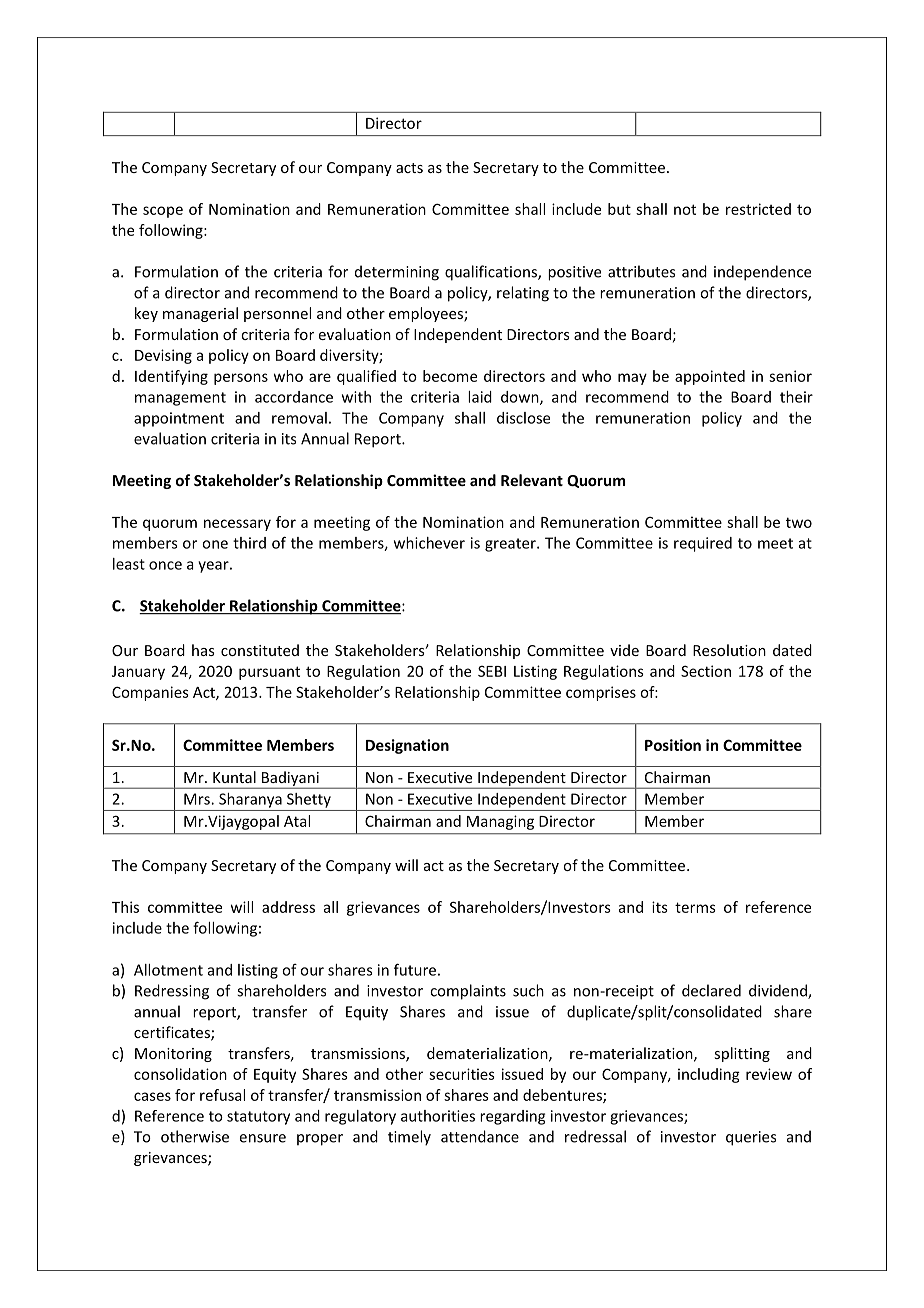  I want to click on not, so click(685, 209).
